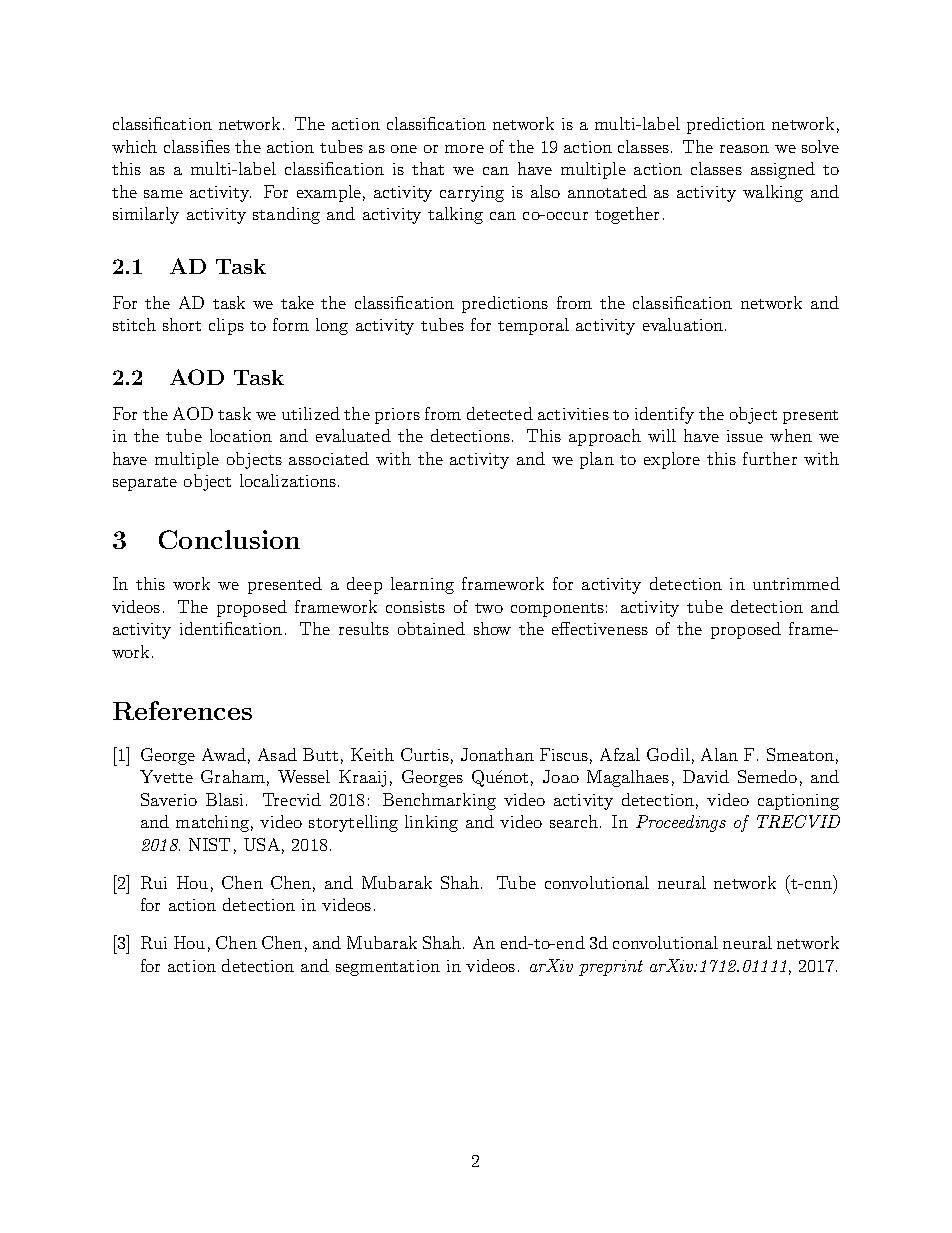 This screenshot has height=1233, width=952. What do you see at coordinates (277, 754) in the screenshot?
I see `Asad` at bounding box center [277, 754].
